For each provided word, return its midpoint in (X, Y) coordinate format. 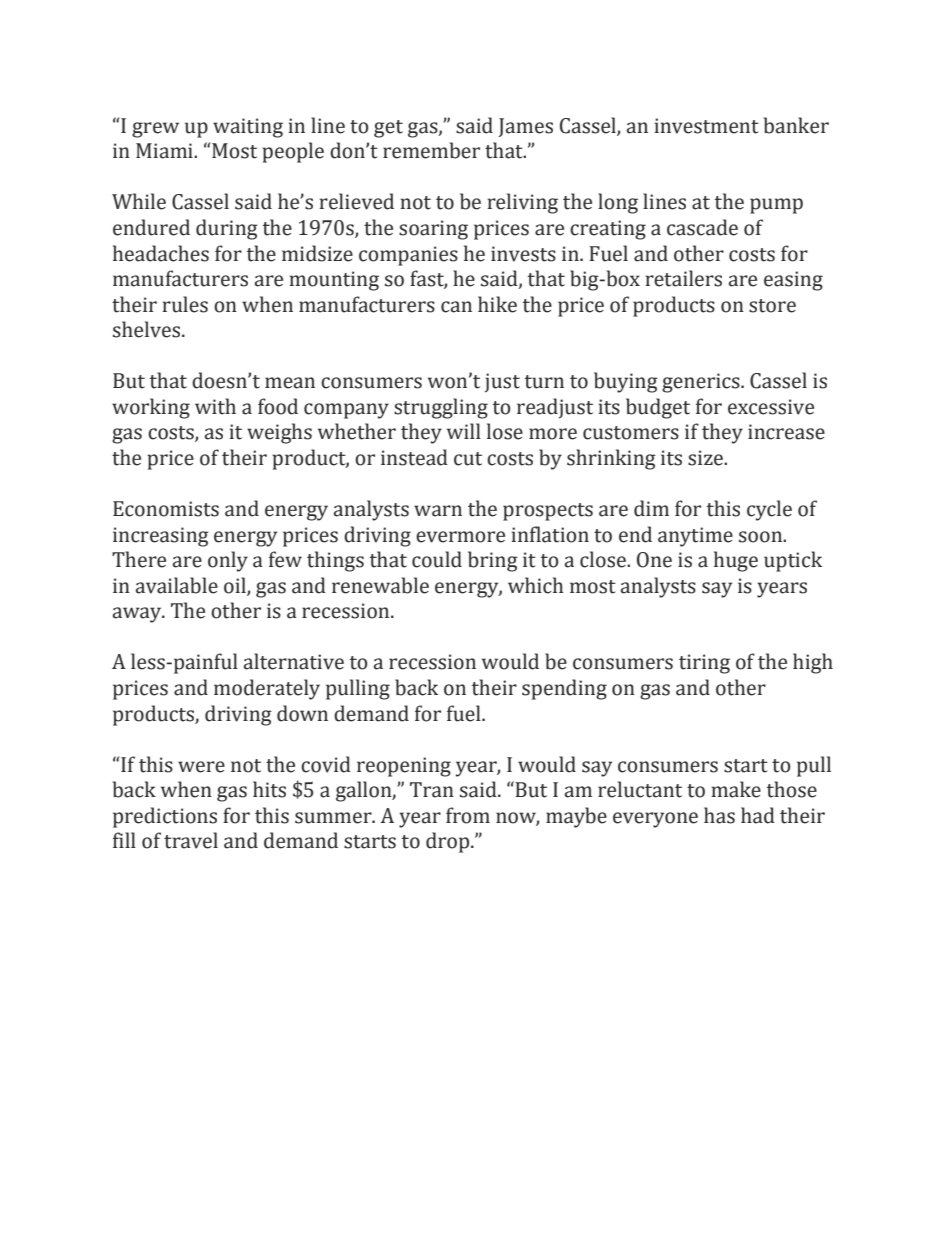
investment (706, 126)
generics (702, 383)
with (215, 406)
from (468, 815)
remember (431, 150)
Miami (165, 151)
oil (236, 586)
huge (736, 561)
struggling (441, 408)
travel (191, 840)
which (535, 585)
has (719, 815)
